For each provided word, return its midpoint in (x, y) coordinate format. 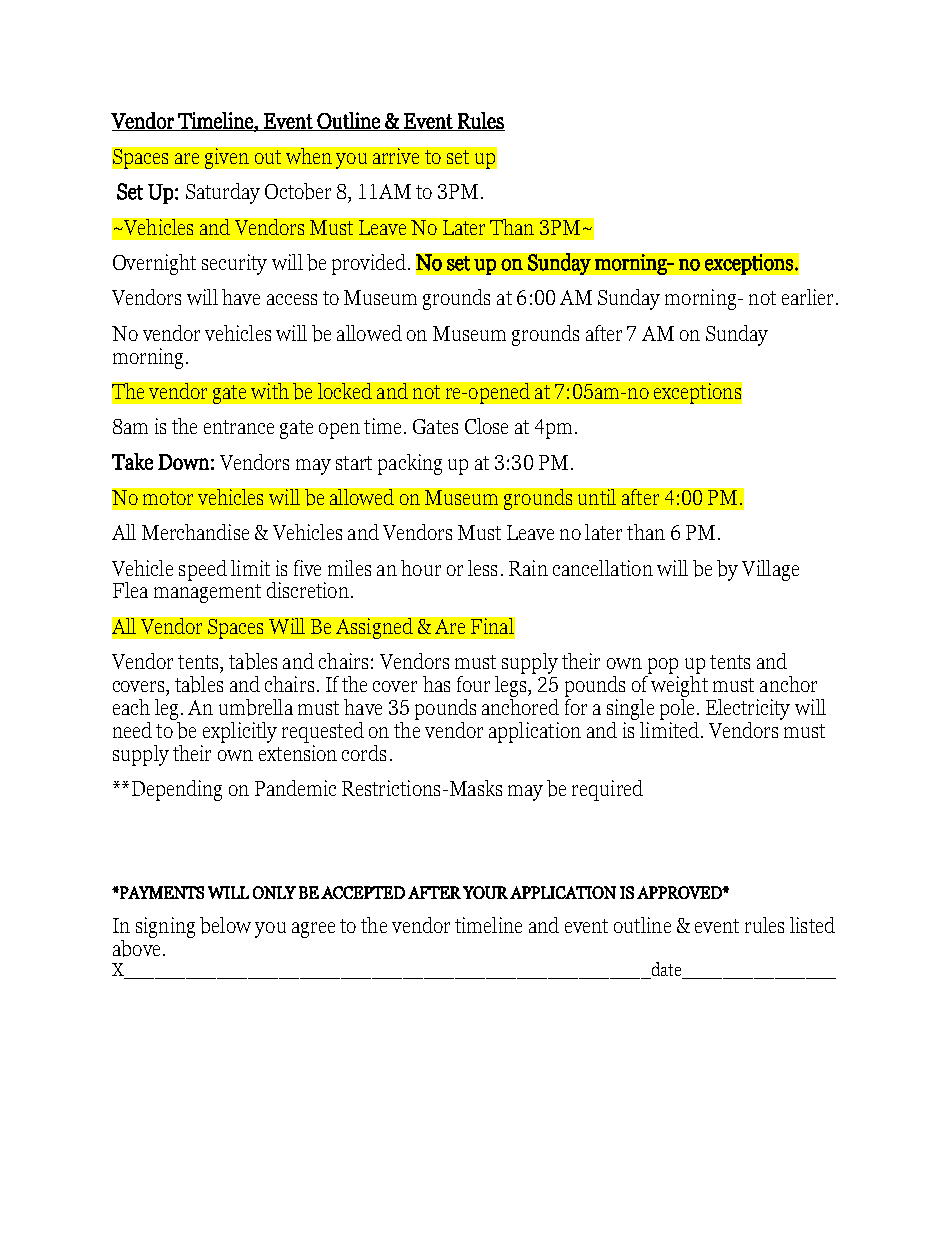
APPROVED (680, 892)
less (482, 568)
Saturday (223, 193)
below (225, 925)
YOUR (485, 892)
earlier (807, 297)
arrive (396, 156)
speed (203, 570)
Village (770, 570)
